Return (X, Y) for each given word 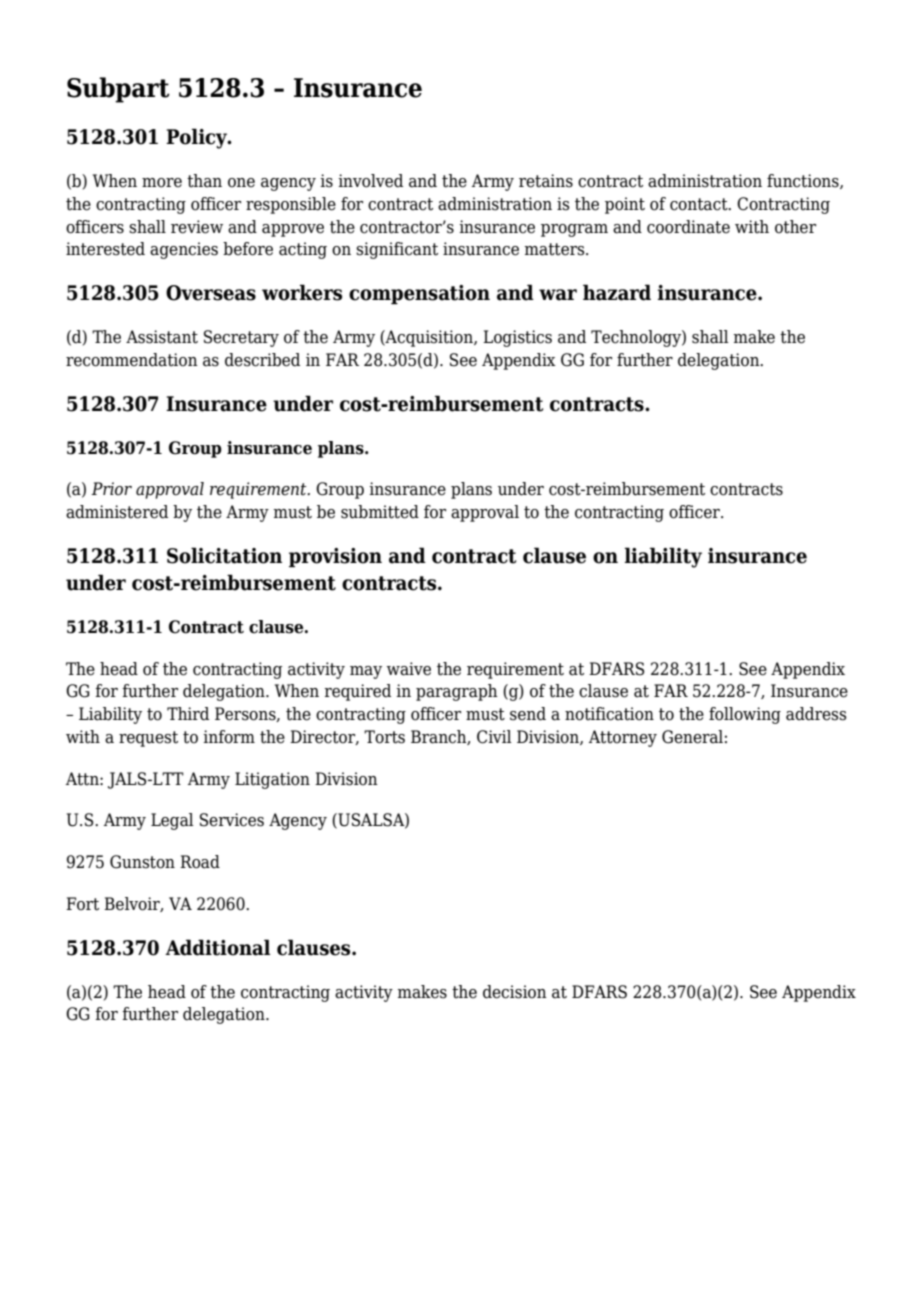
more (162, 183)
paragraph (457, 692)
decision (515, 992)
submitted (380, 512)
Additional (217, 947)
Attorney (623, 738)
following (745, 715)
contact (700, 204)
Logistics (517, 338)
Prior (111, 489)
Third (188, 714)
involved (370, 181)
